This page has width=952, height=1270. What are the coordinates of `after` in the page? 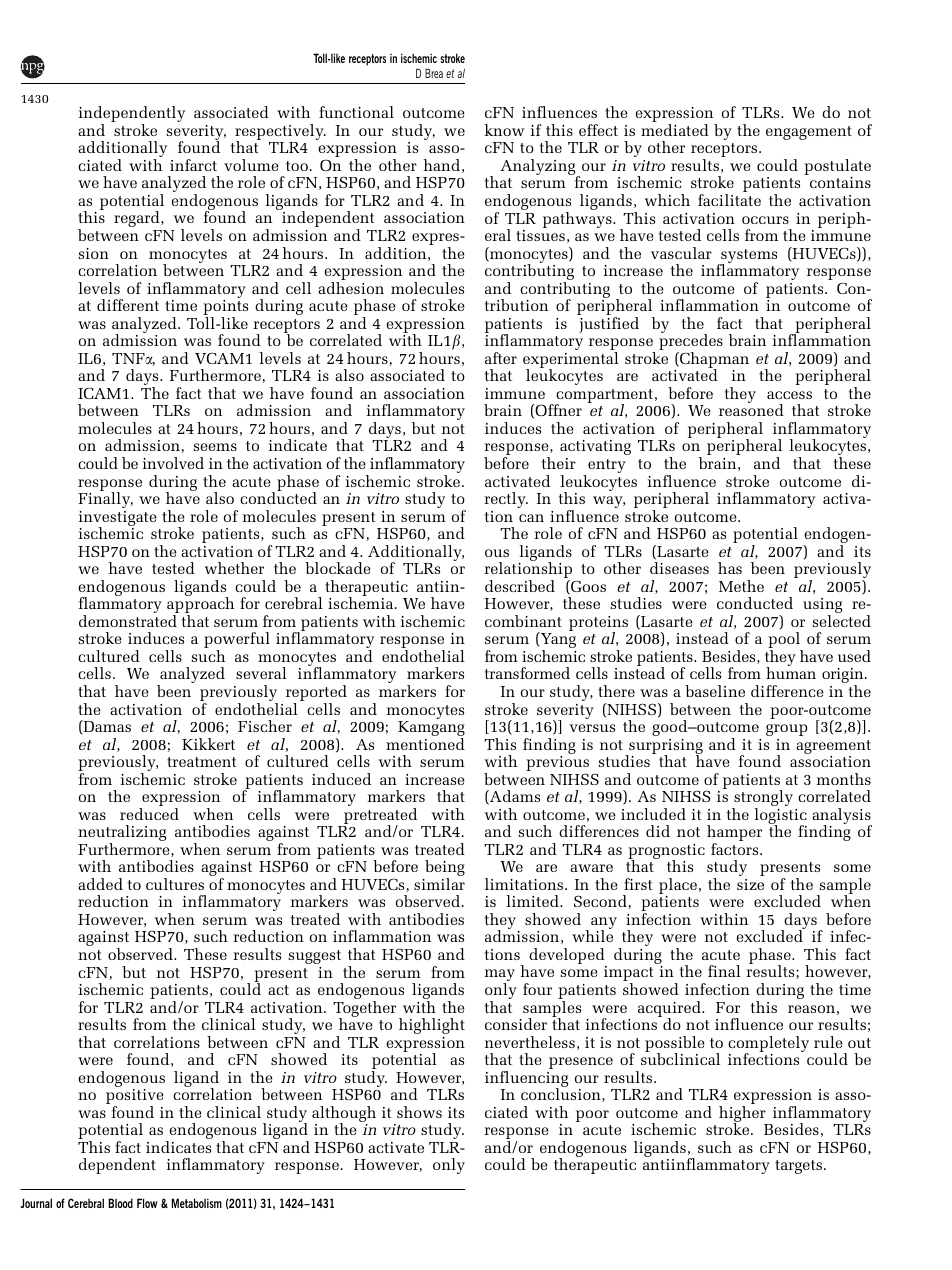 It's located at (501, 358).
